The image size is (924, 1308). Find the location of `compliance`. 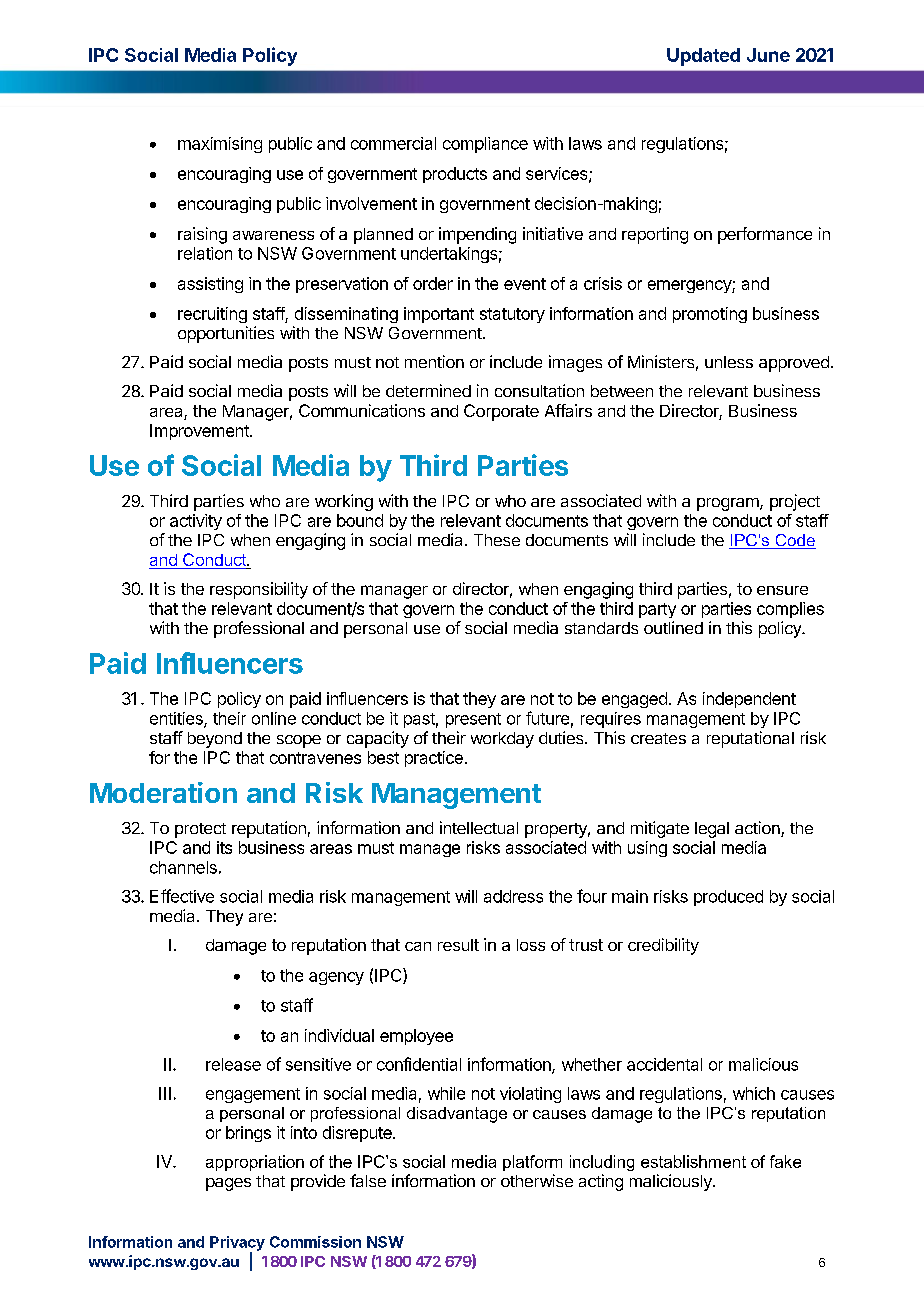

compliance is located at coordinates (485, 145).
